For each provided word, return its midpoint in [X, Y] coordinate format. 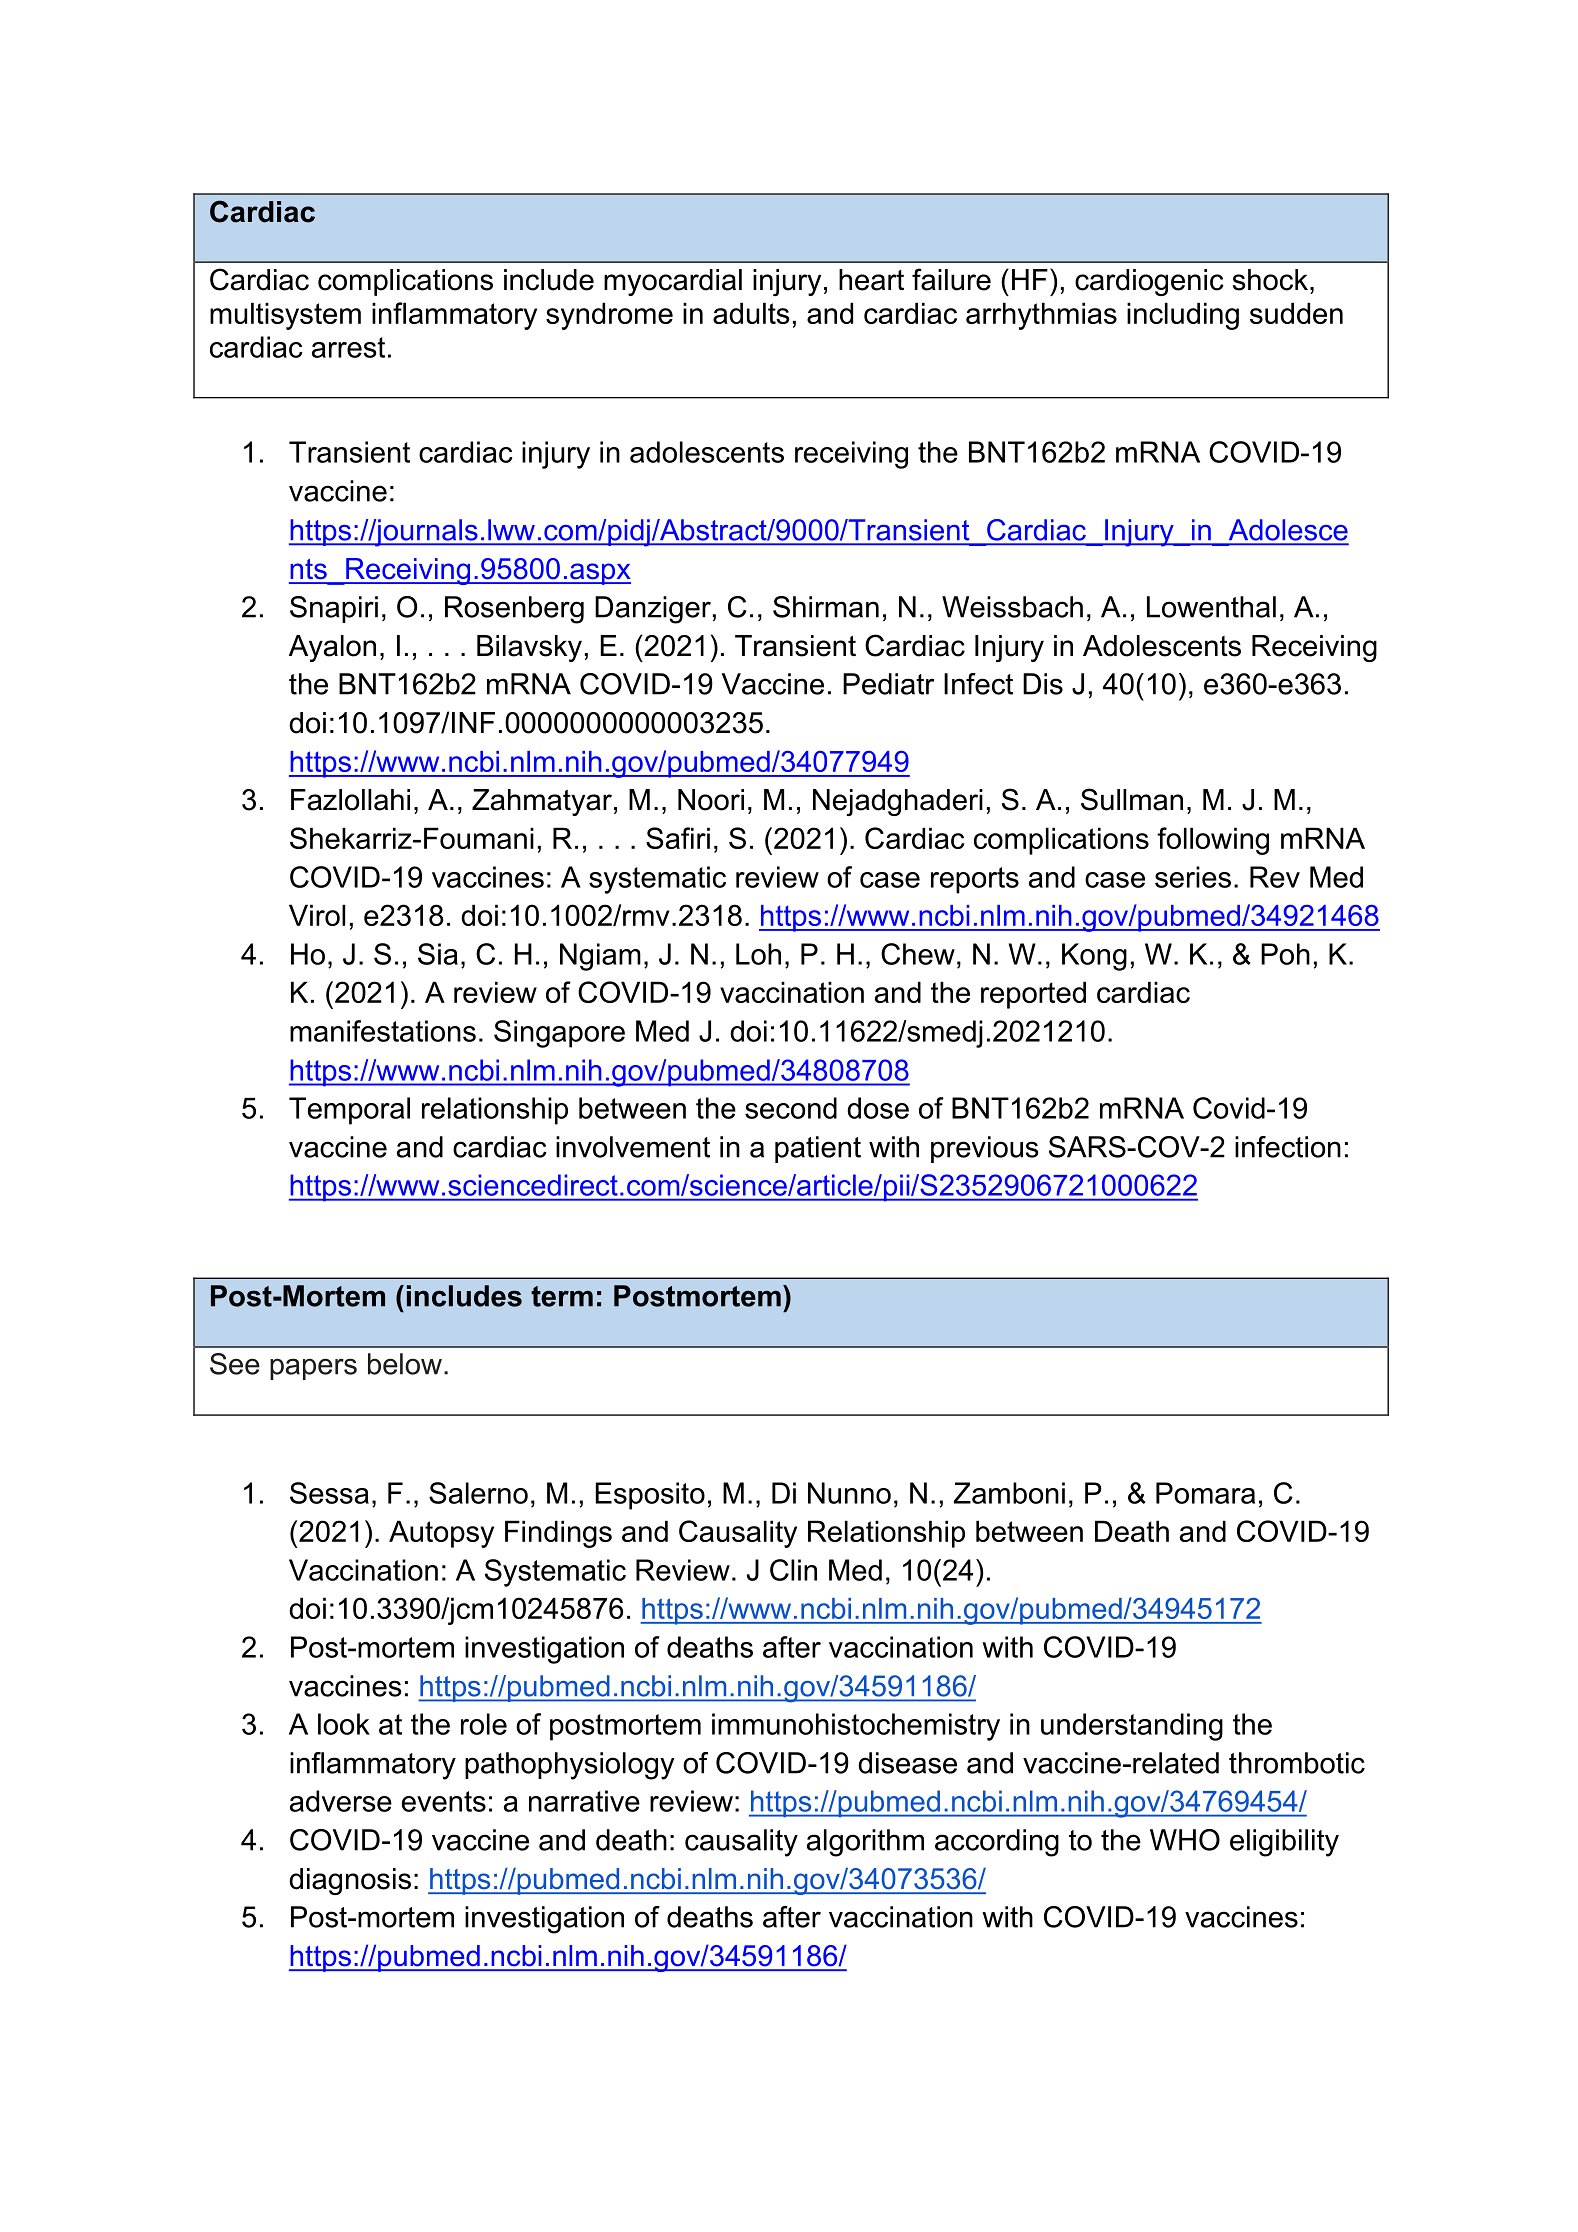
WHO [1185, 1840]
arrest [348, 347]
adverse [341, 1801]
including [1183, 316]
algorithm [865, 1843]
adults [751, 313]
